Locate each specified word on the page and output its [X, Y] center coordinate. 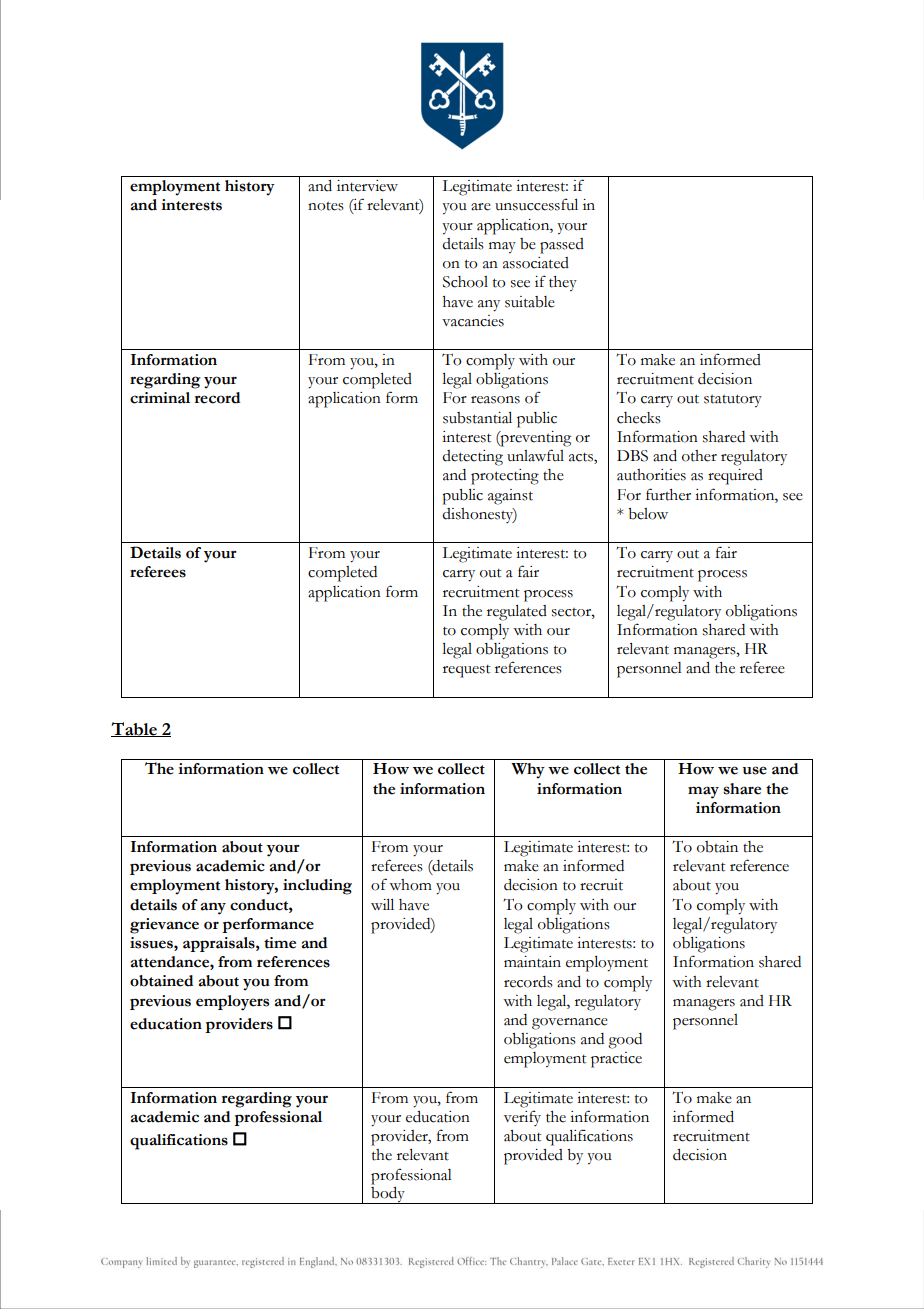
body [388, 1194]
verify [522, 1118]
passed [562, 246]
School [465, 282]
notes [326, 206]
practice [616, 1060]
